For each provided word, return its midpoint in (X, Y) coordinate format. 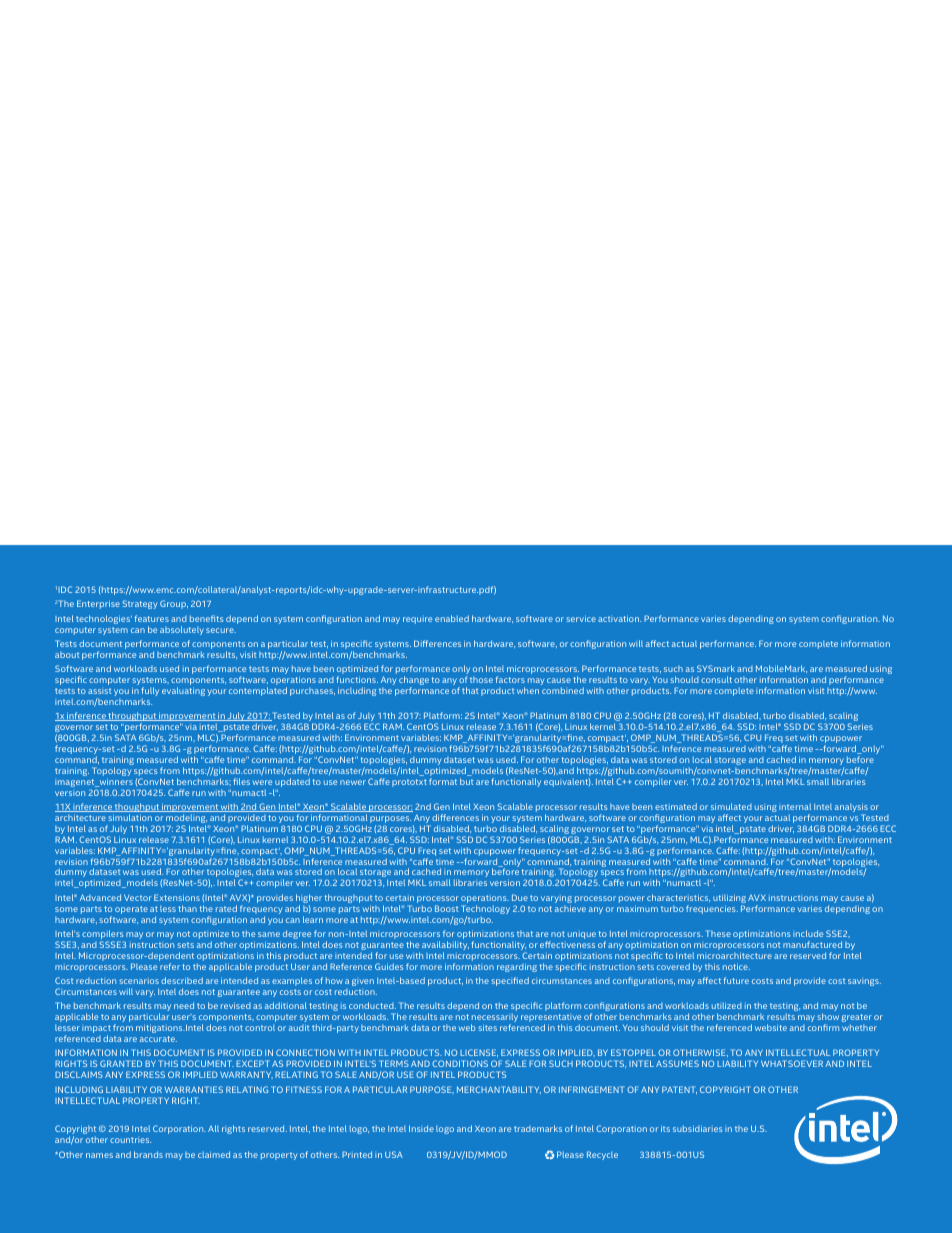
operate (131, 910)
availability (445, 947)
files (241, 781)
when (528, 690)
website (771, 1027)
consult (716, 679)
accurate (158, 1039)
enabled (452, 618)
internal (795, 806)
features (151, 618)
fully (150, 693)
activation (619, 618)
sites (487, 1027)
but (466, 781)
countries (130, 1140)
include (808, 933)
